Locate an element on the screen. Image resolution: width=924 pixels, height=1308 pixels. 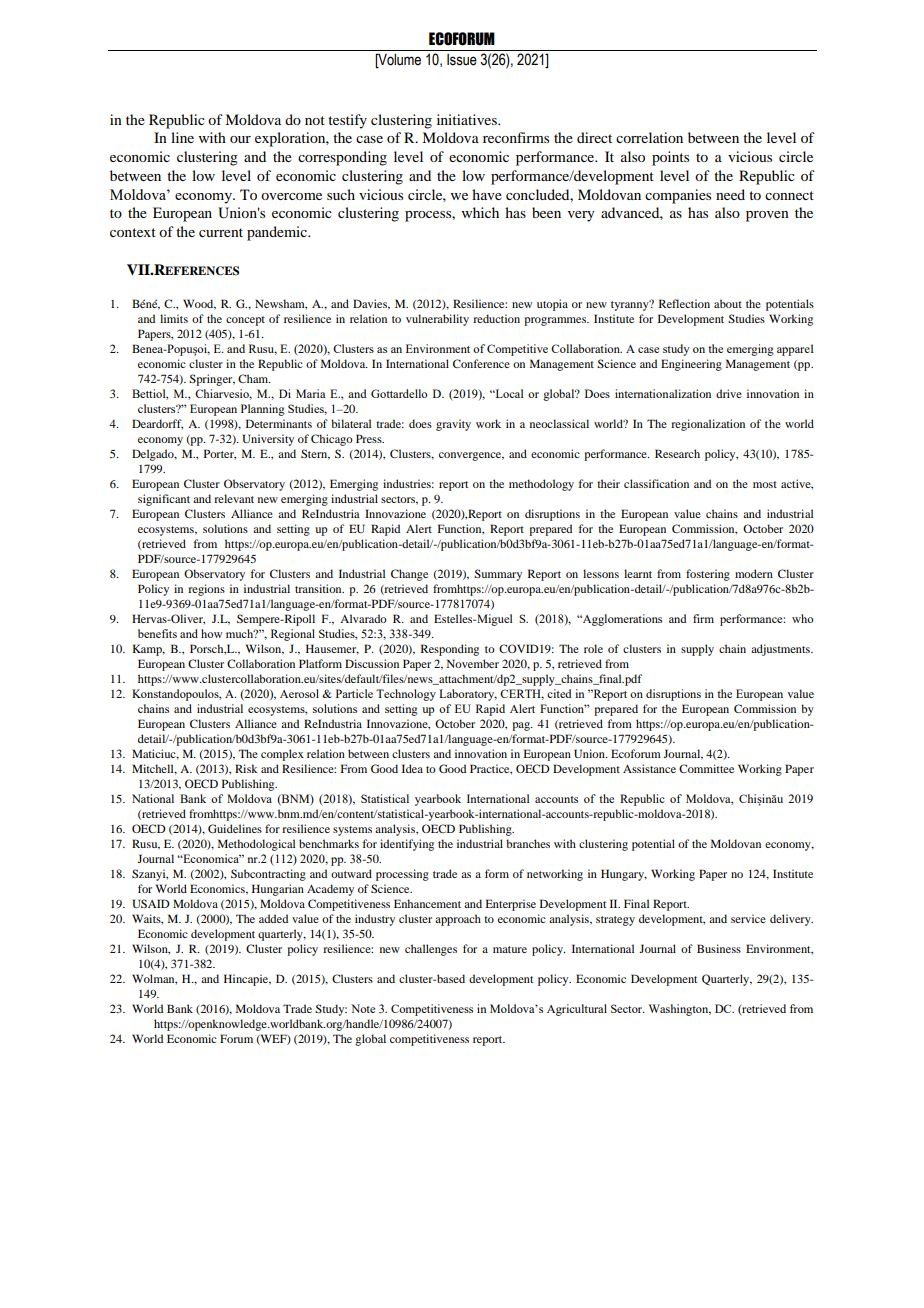
Laboratory is located at coordinates (468, 695).
